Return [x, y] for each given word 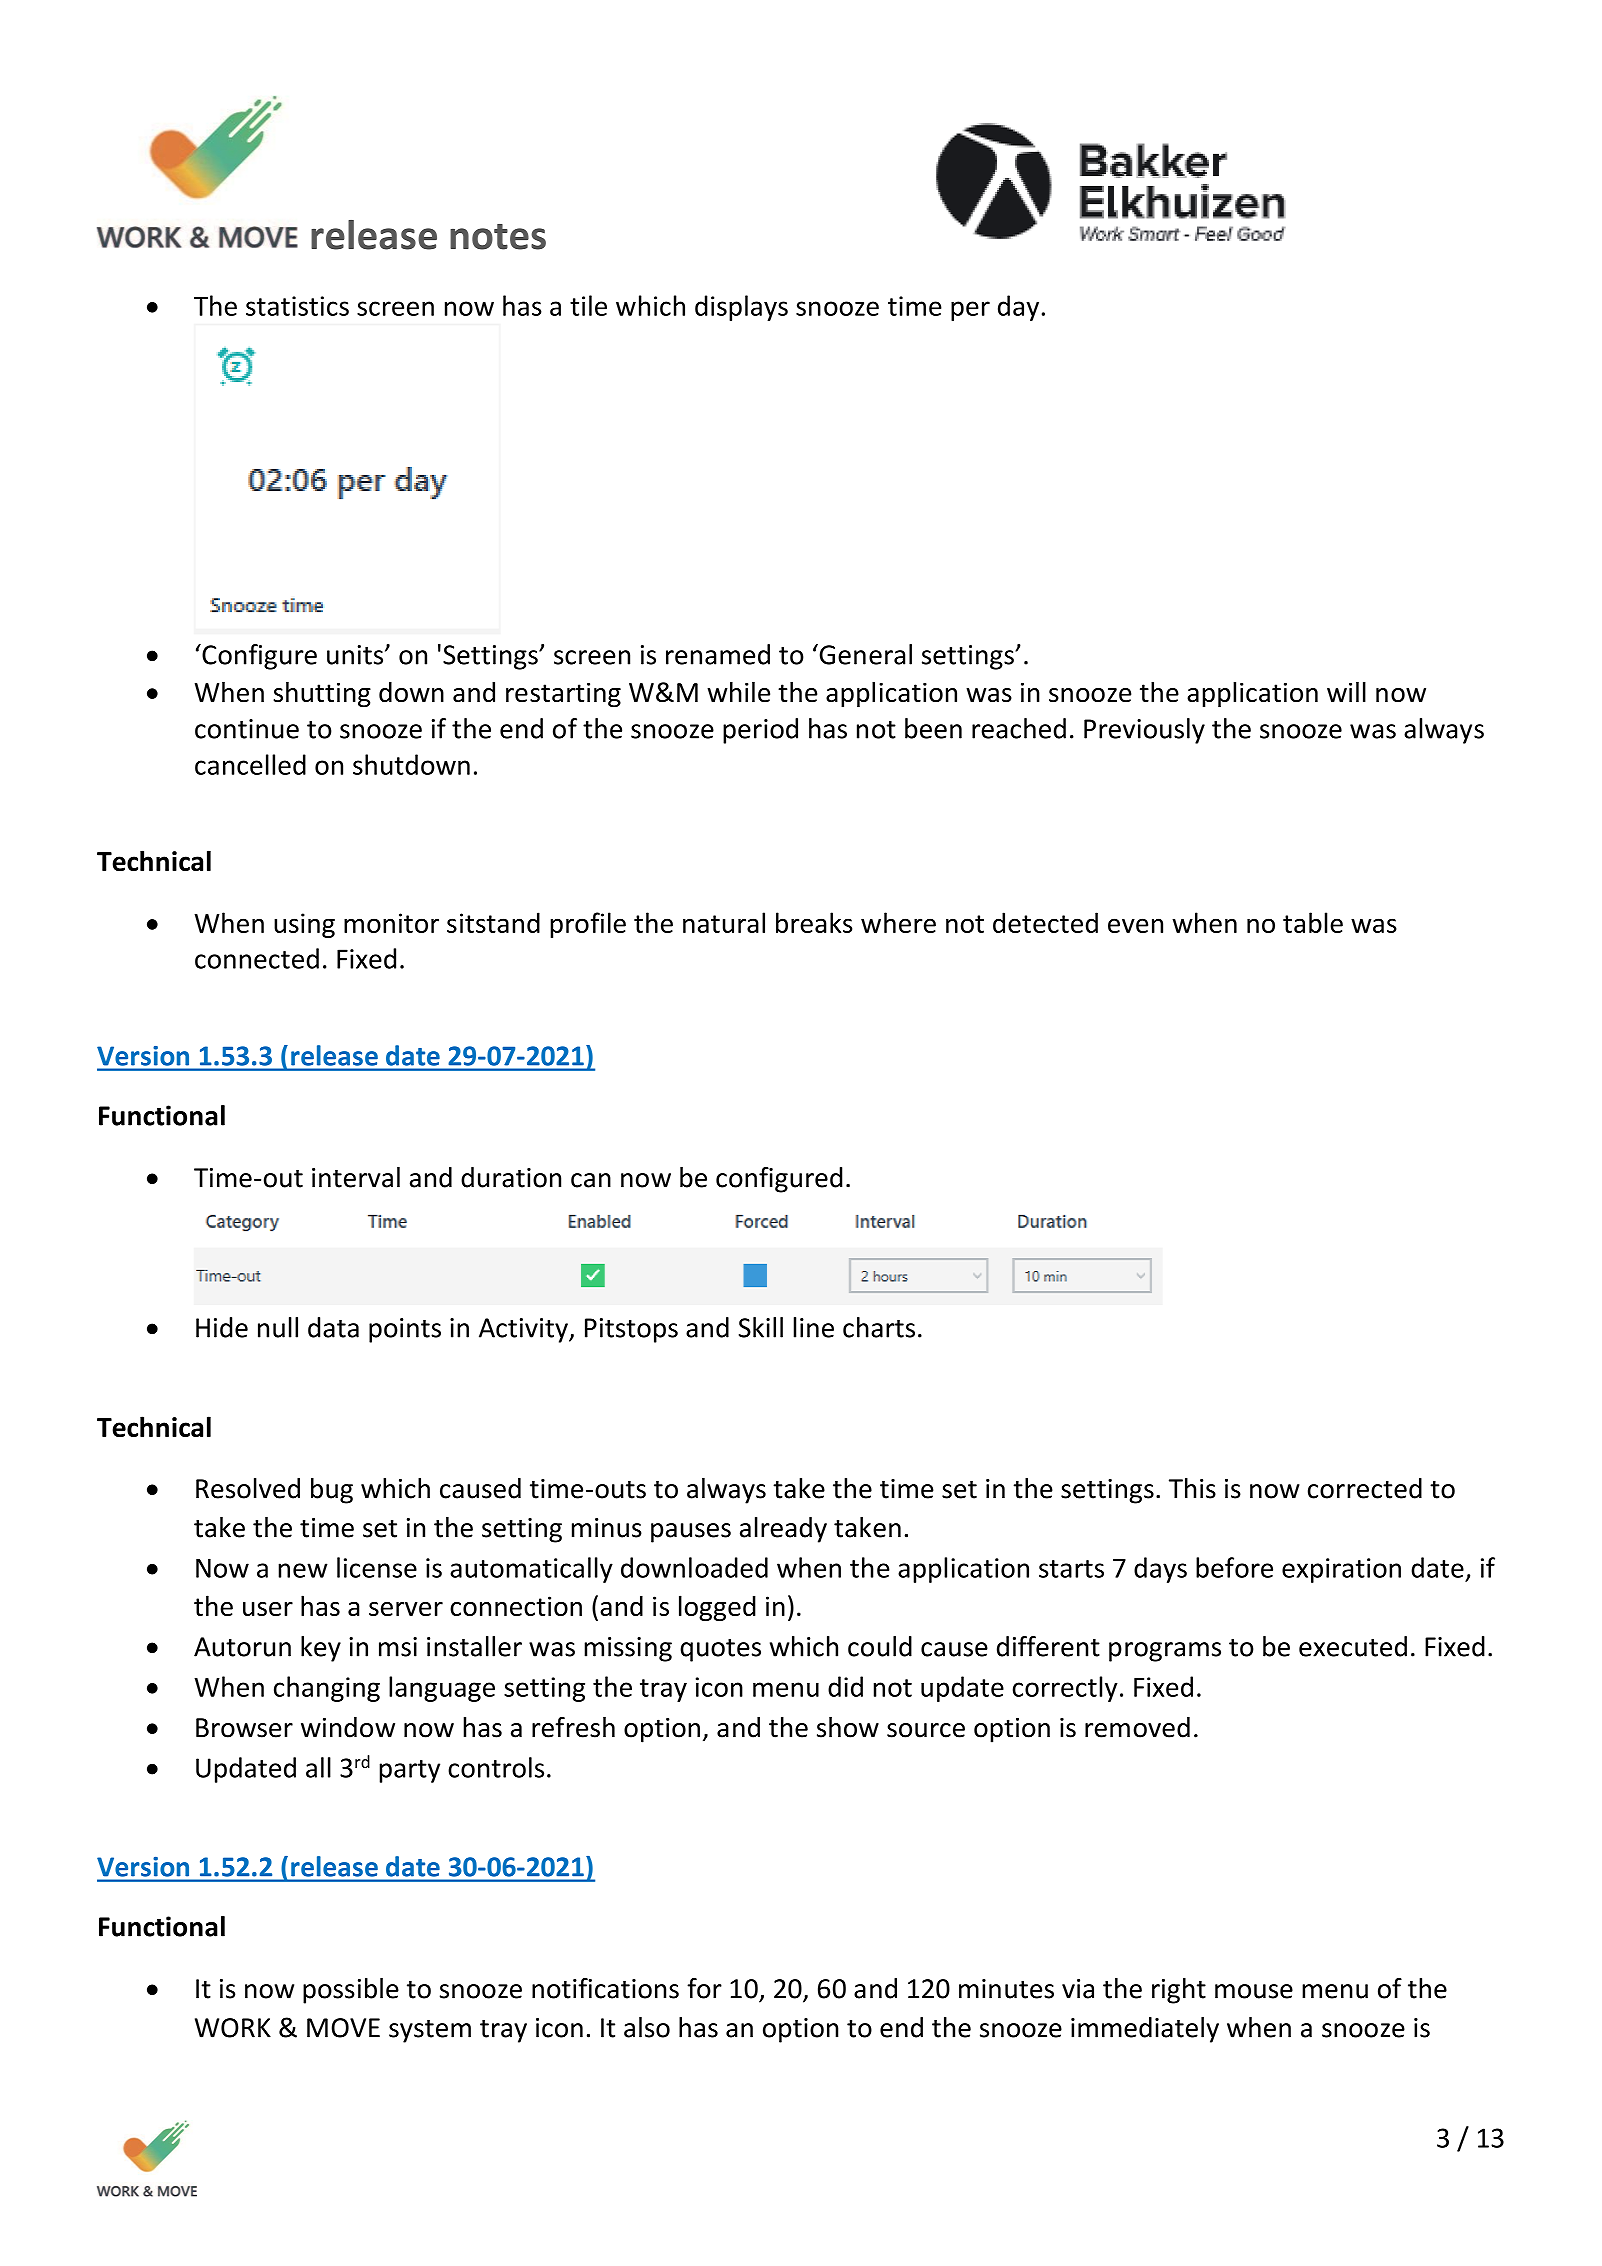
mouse [1254, 1991]
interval [356, 1177]
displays [741, 308]
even [1135, 925]
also [647, 2027]
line [813, 1327]
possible [351, 1991]
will [1346, 692]
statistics [297, 306]
